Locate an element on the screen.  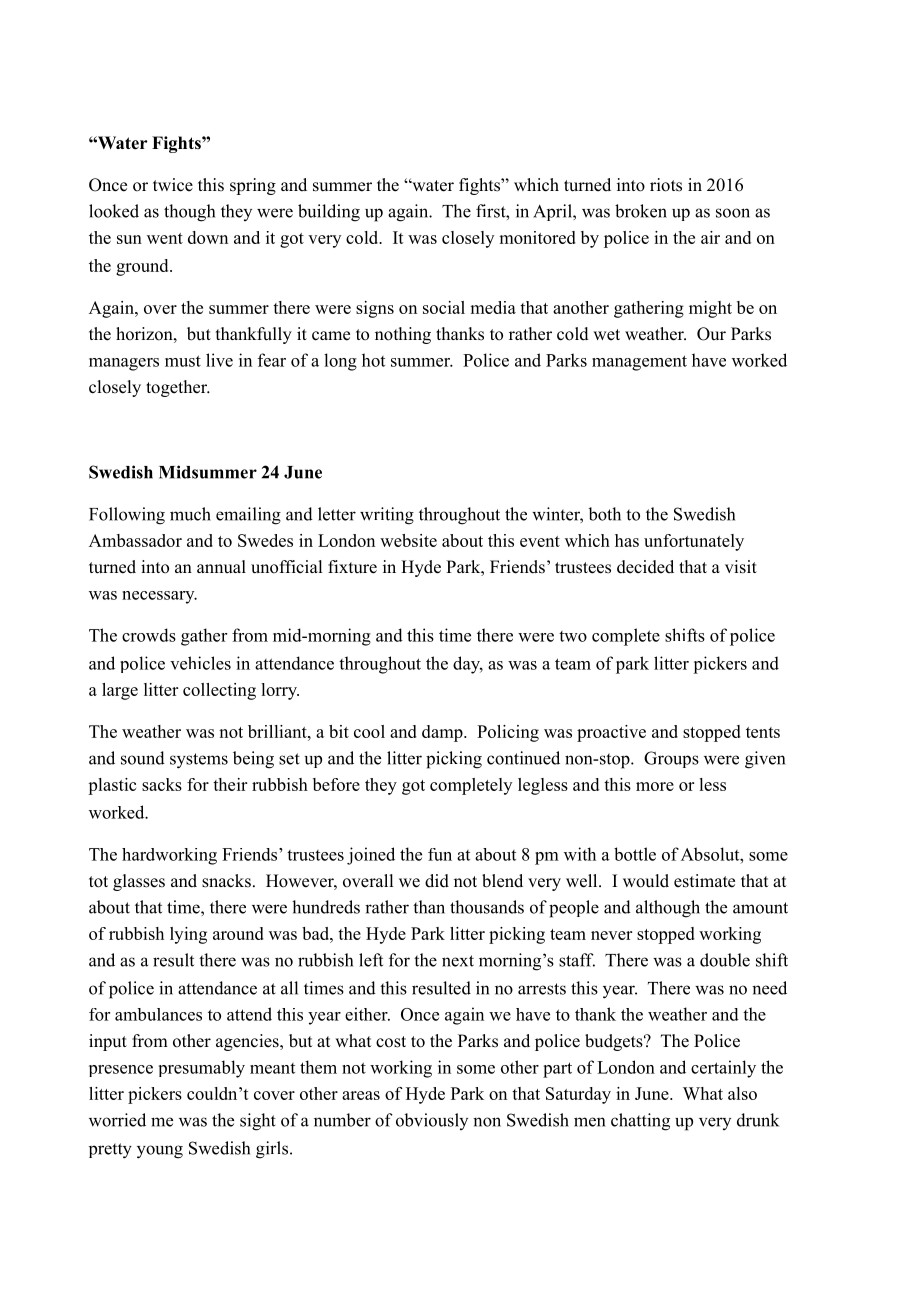
sacks is located at coordinates (162, 784).
